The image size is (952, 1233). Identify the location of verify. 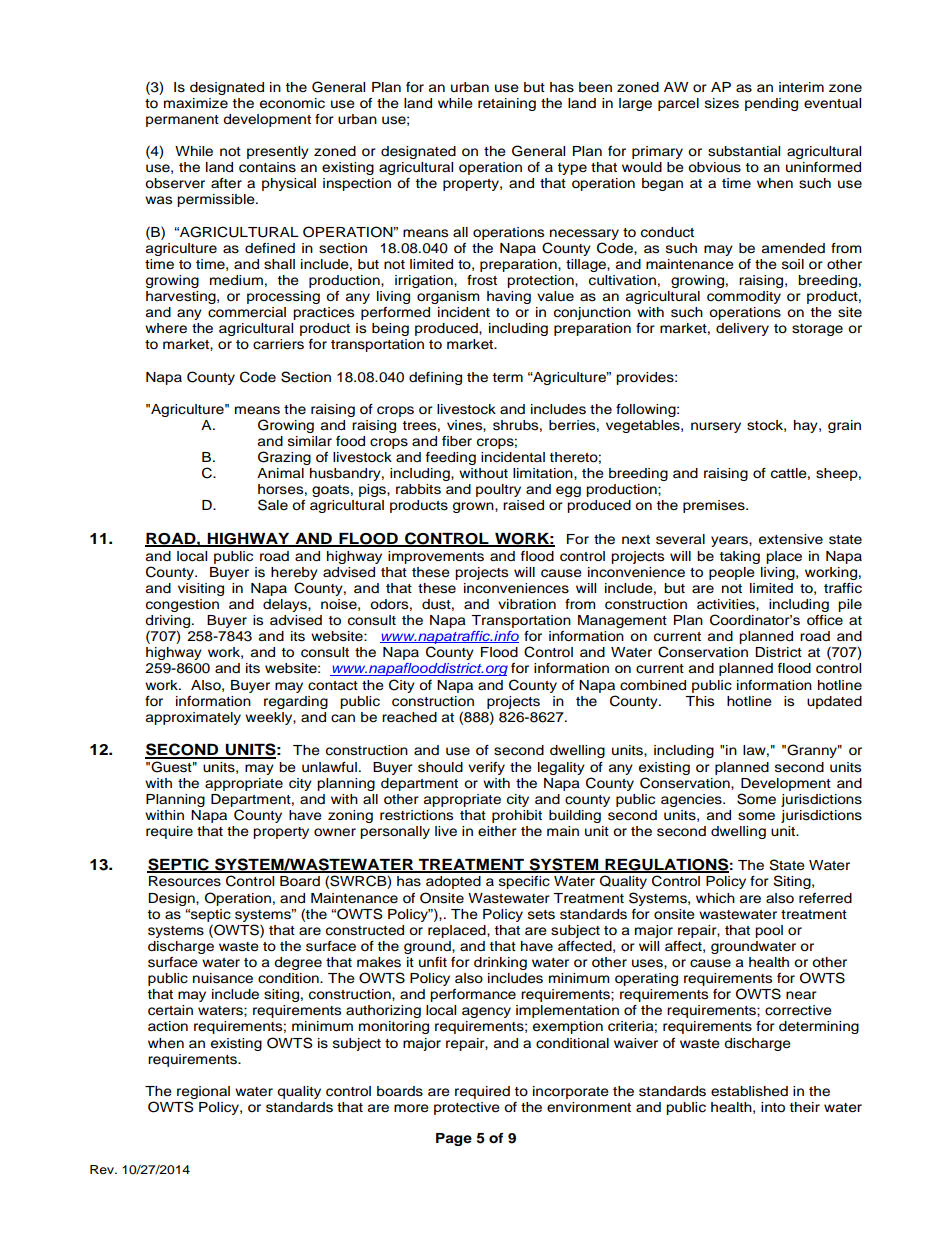
(486, 768).
